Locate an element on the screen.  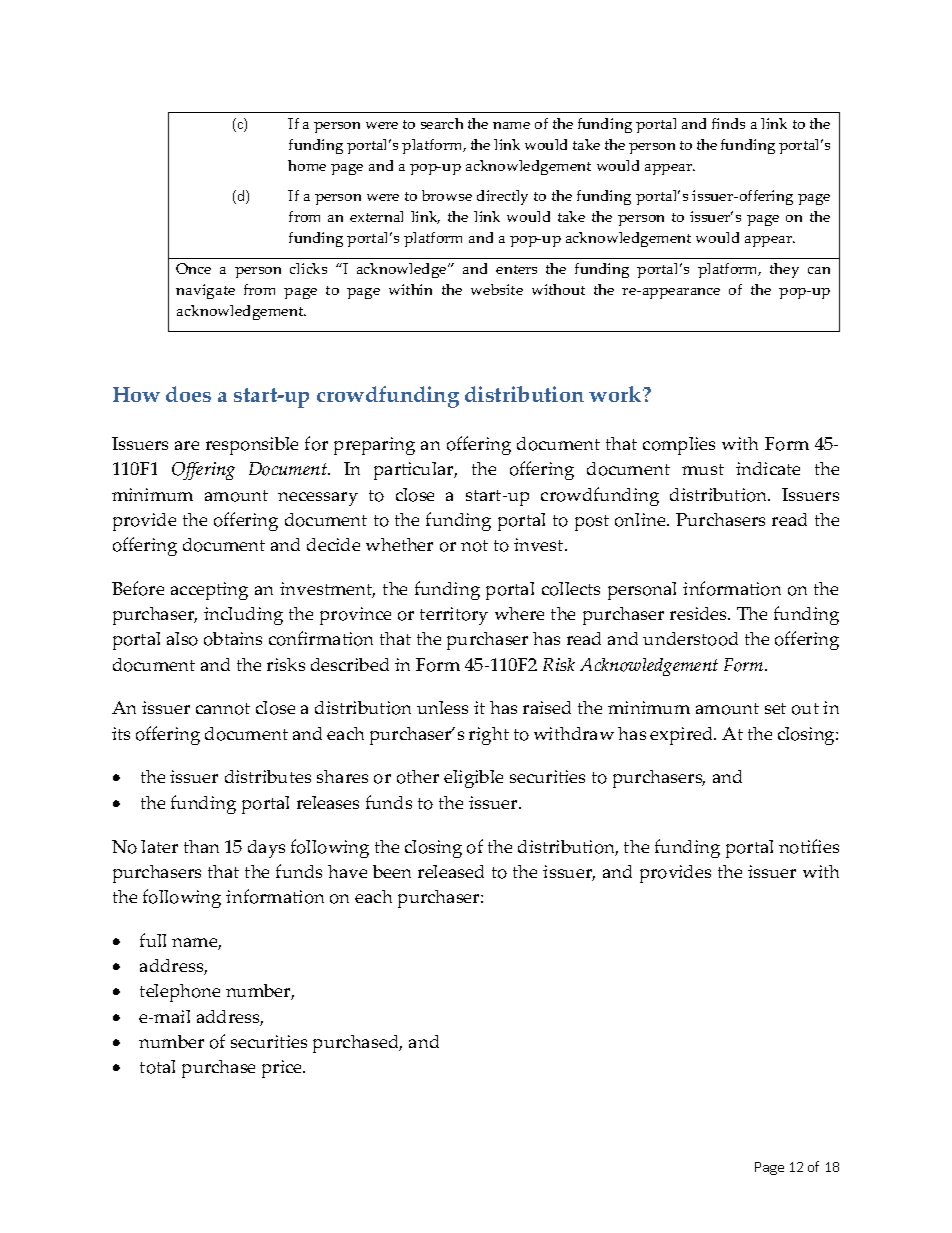
home is located at coordinates (307, 165).
